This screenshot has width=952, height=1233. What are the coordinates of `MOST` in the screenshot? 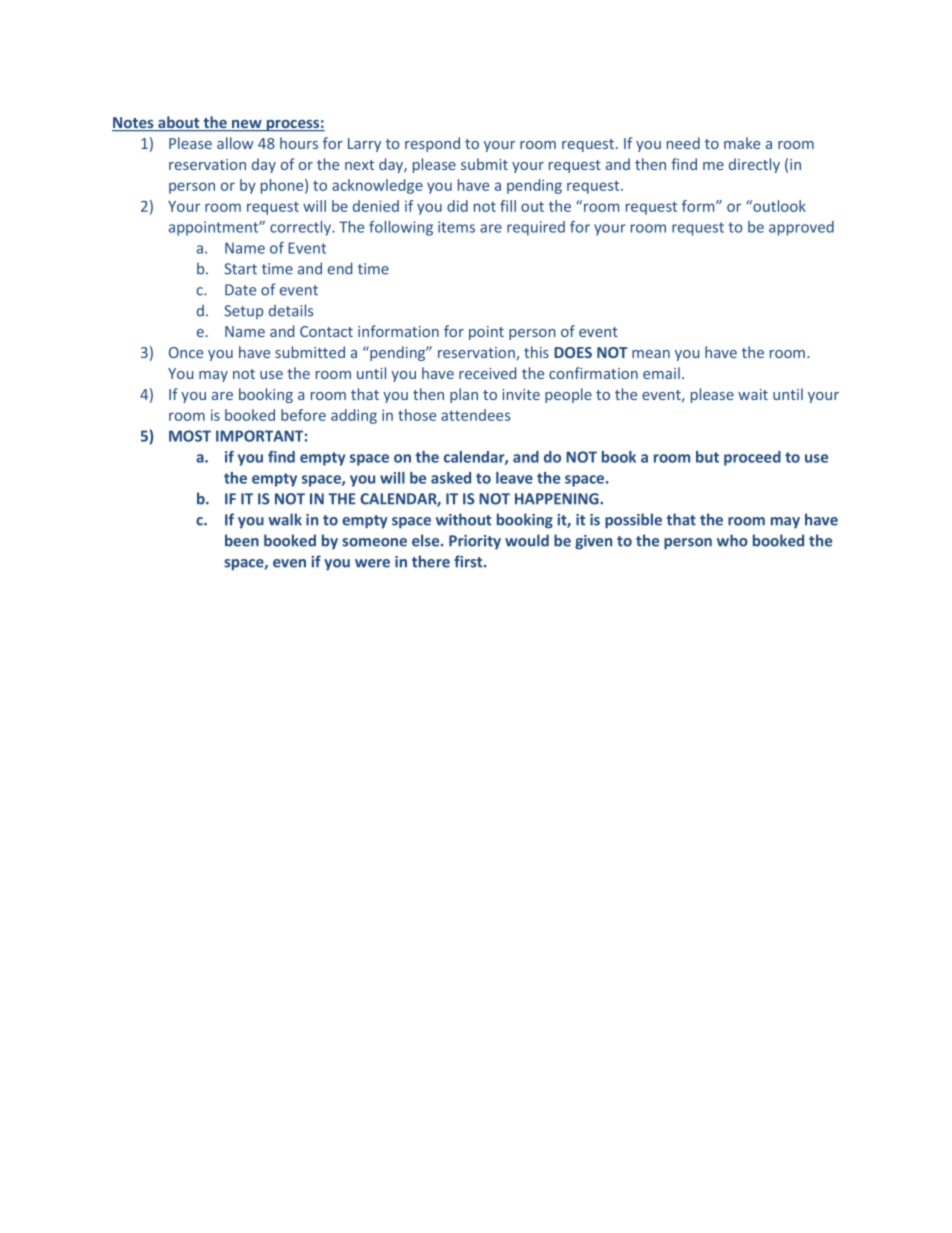 It's located at (190, 436).
